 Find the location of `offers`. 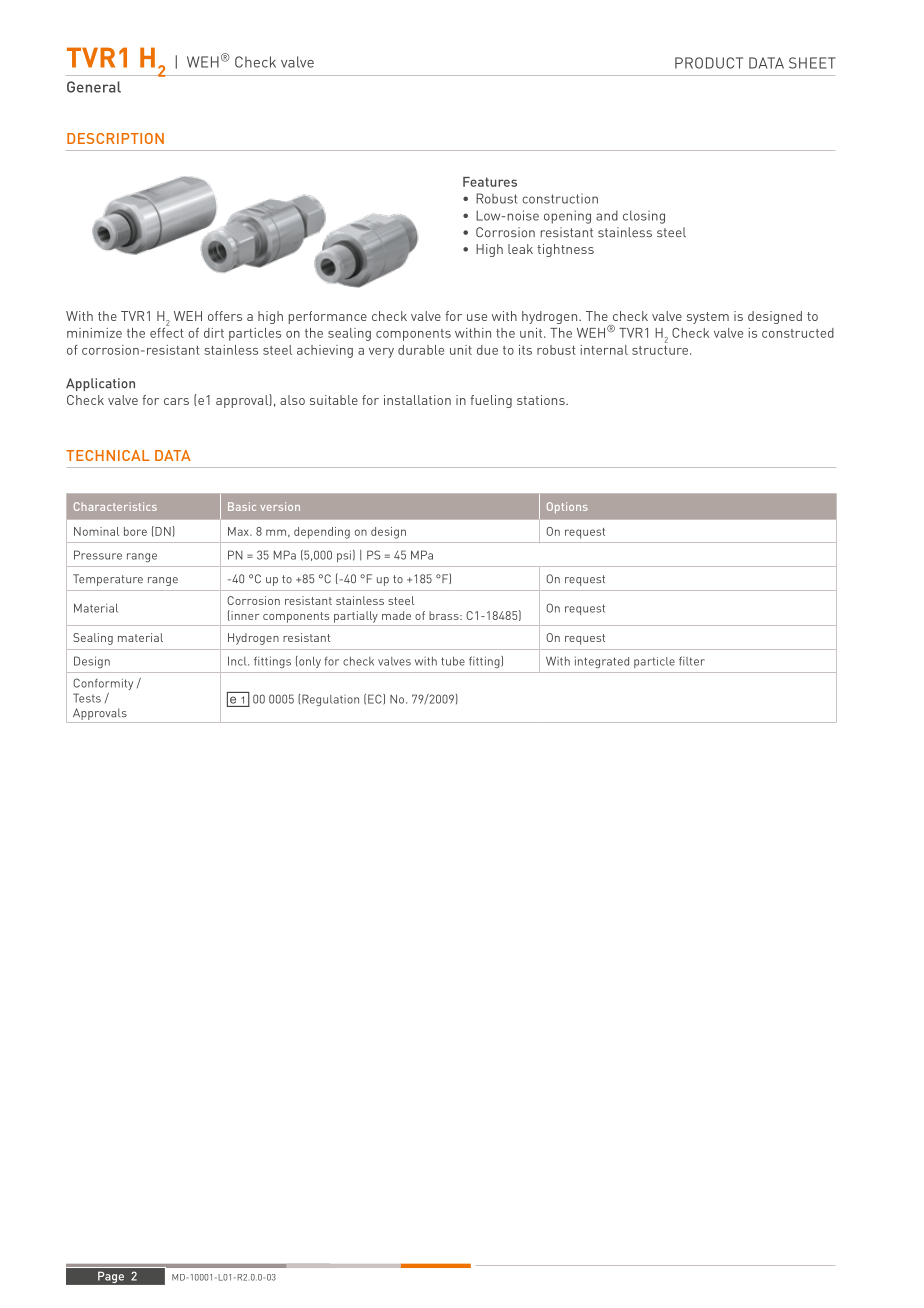

offers is located at coordinates (225, 316).
